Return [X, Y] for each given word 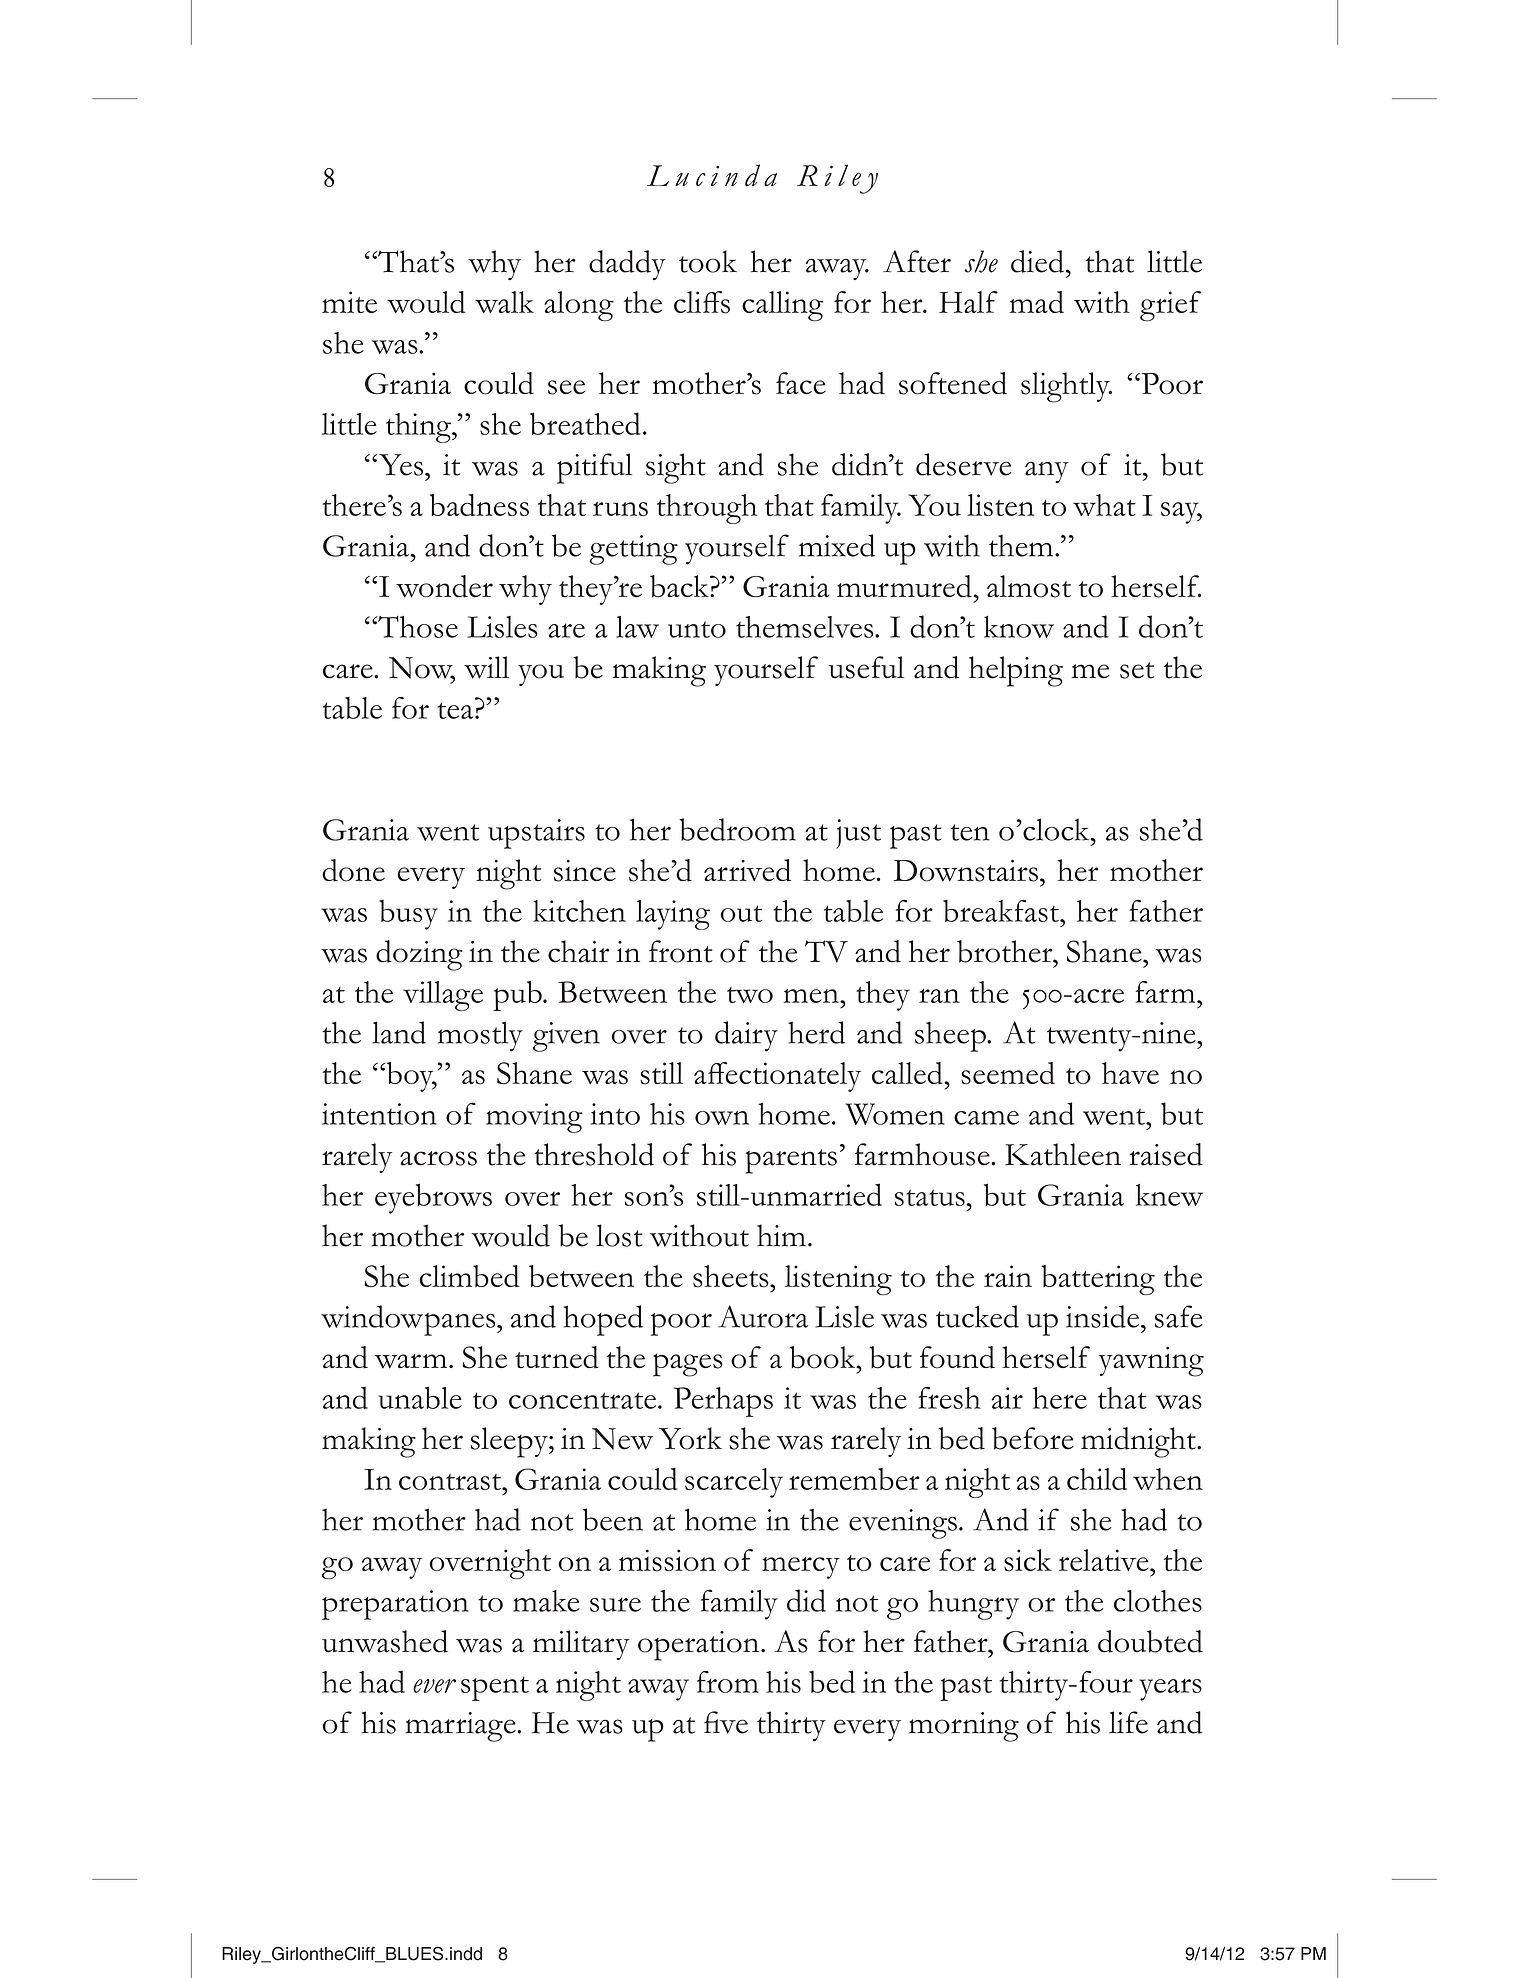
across [438, 1158]
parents [791, 1161]
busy [408, 915]
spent [495, 1688]
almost [1029, 586]
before [1033, 1438]
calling [782, 306]
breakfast [1002, 910]
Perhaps [723, 1402]
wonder [444, 586]
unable [420, 1397]
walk [504, 302]
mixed [837, 545]
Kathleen [1063, 1154]
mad [1037, 302]
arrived [747, 870]
